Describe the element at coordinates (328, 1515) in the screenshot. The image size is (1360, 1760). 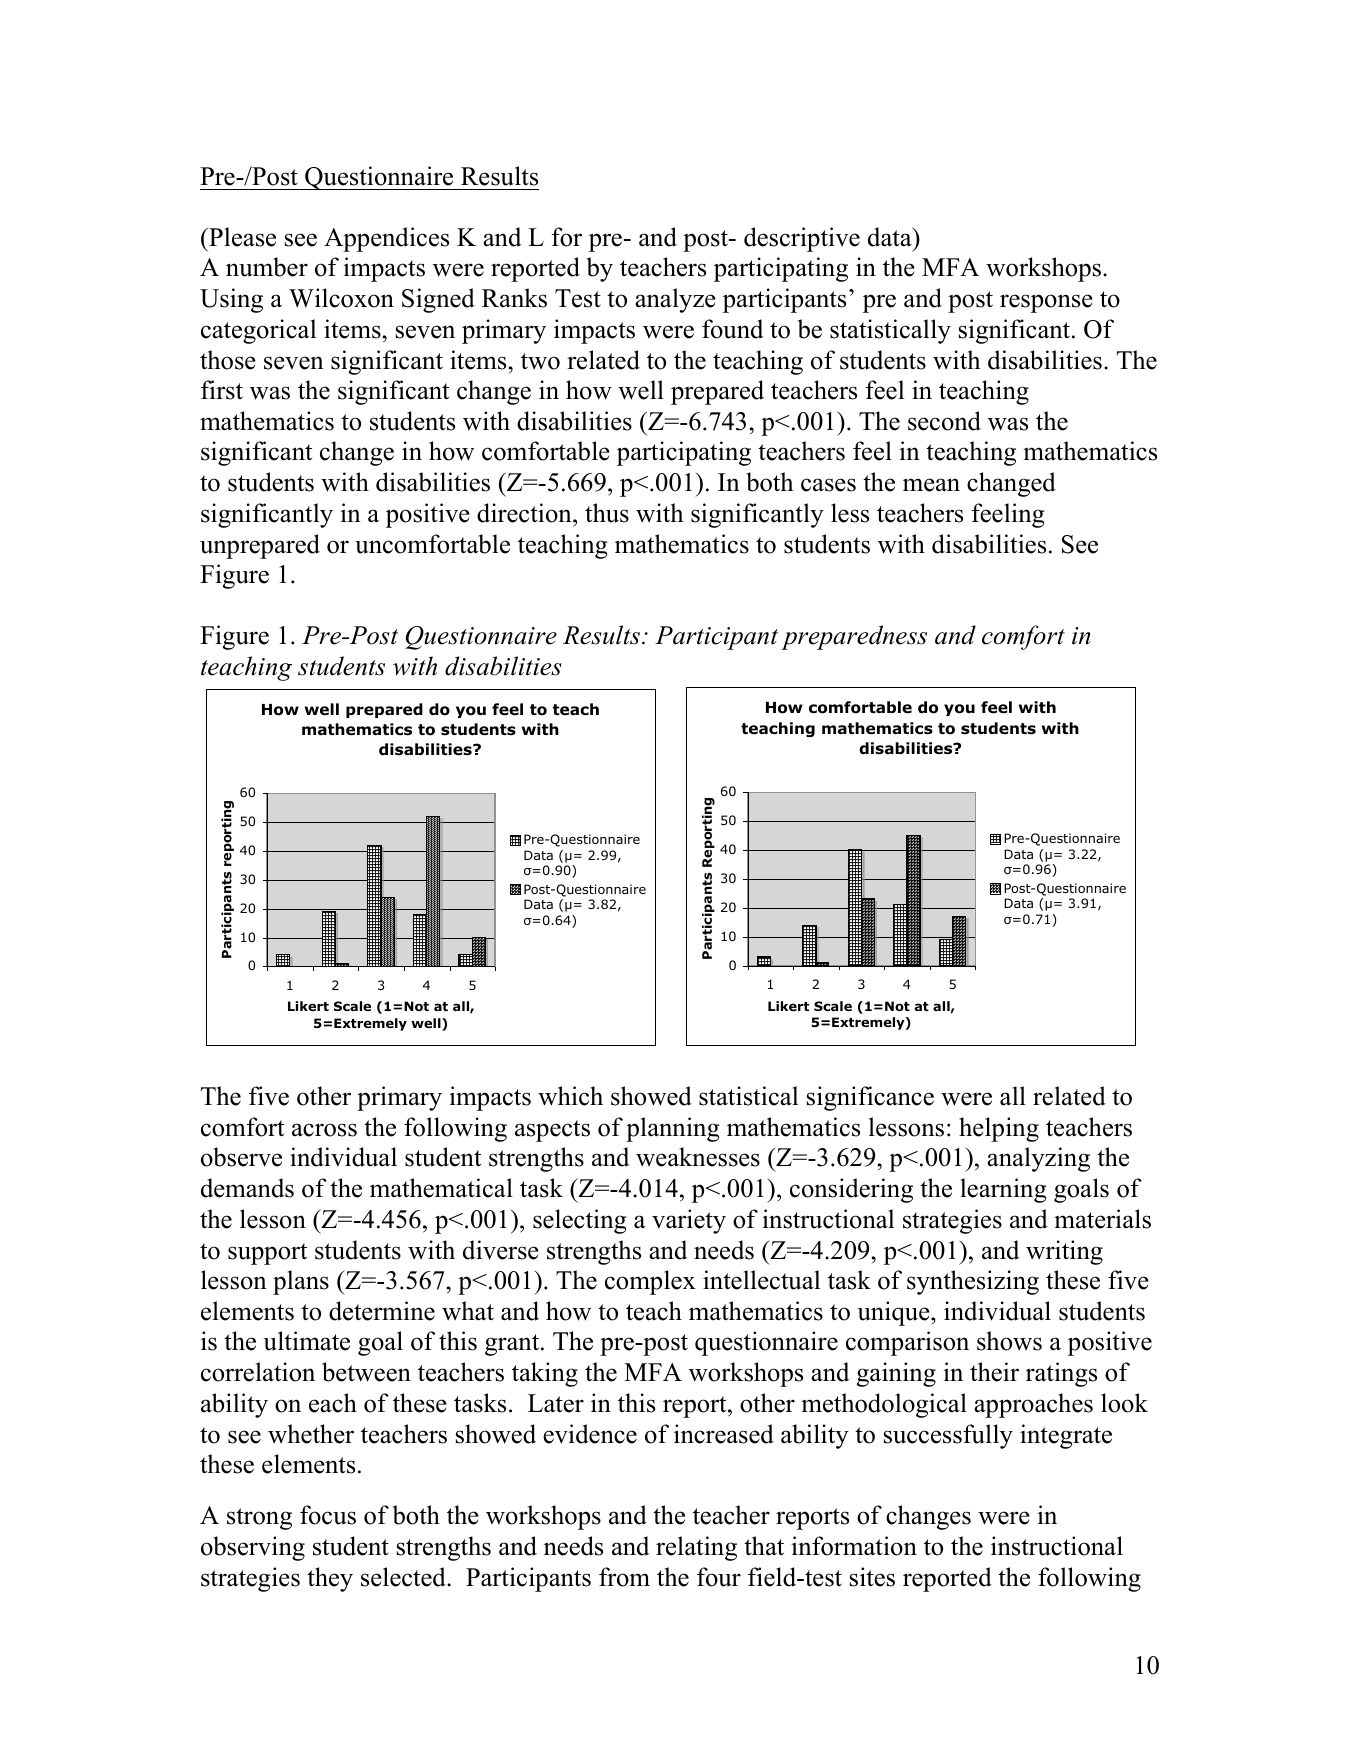
I see `focus` at that location.
